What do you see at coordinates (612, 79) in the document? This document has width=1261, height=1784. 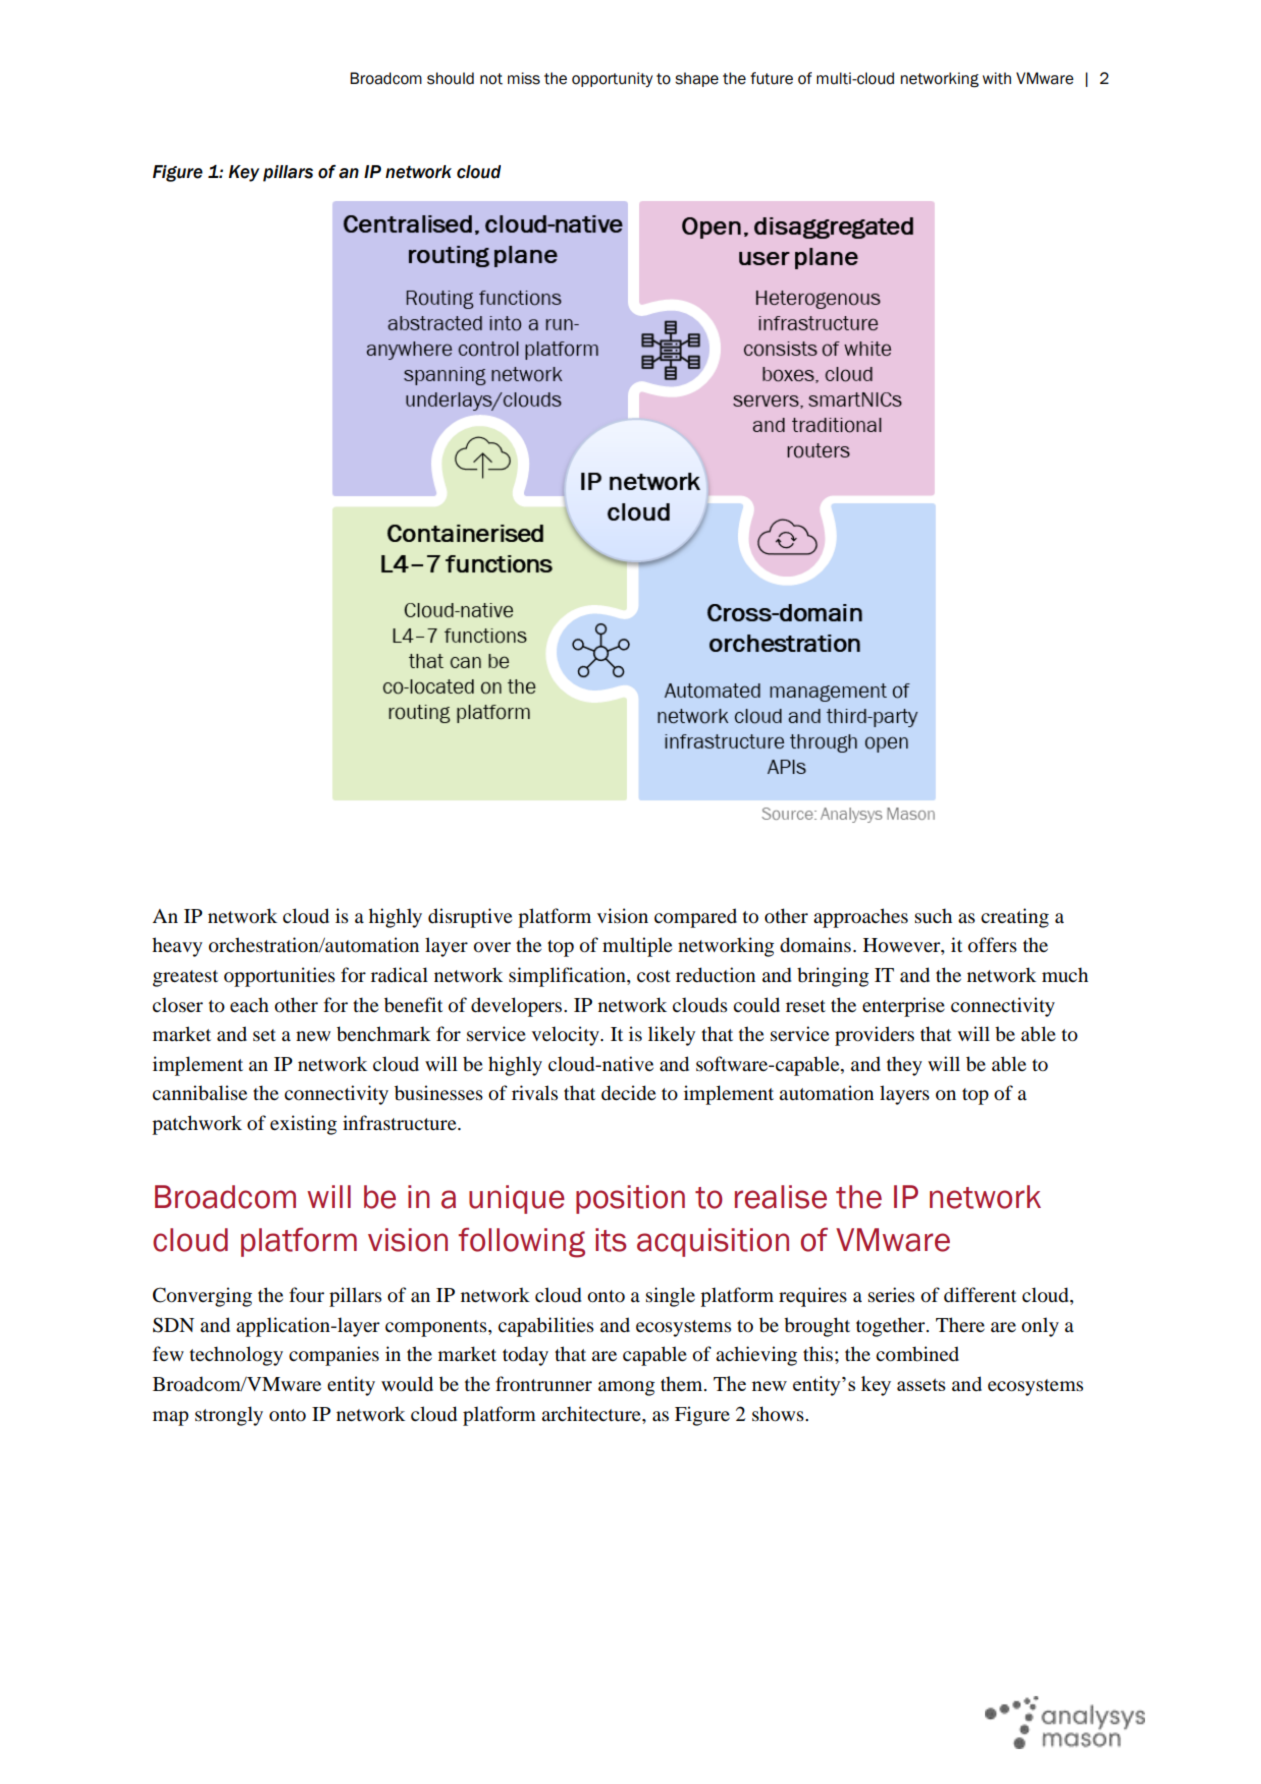 I see `opportunity` at bounding box center [612, 79].
